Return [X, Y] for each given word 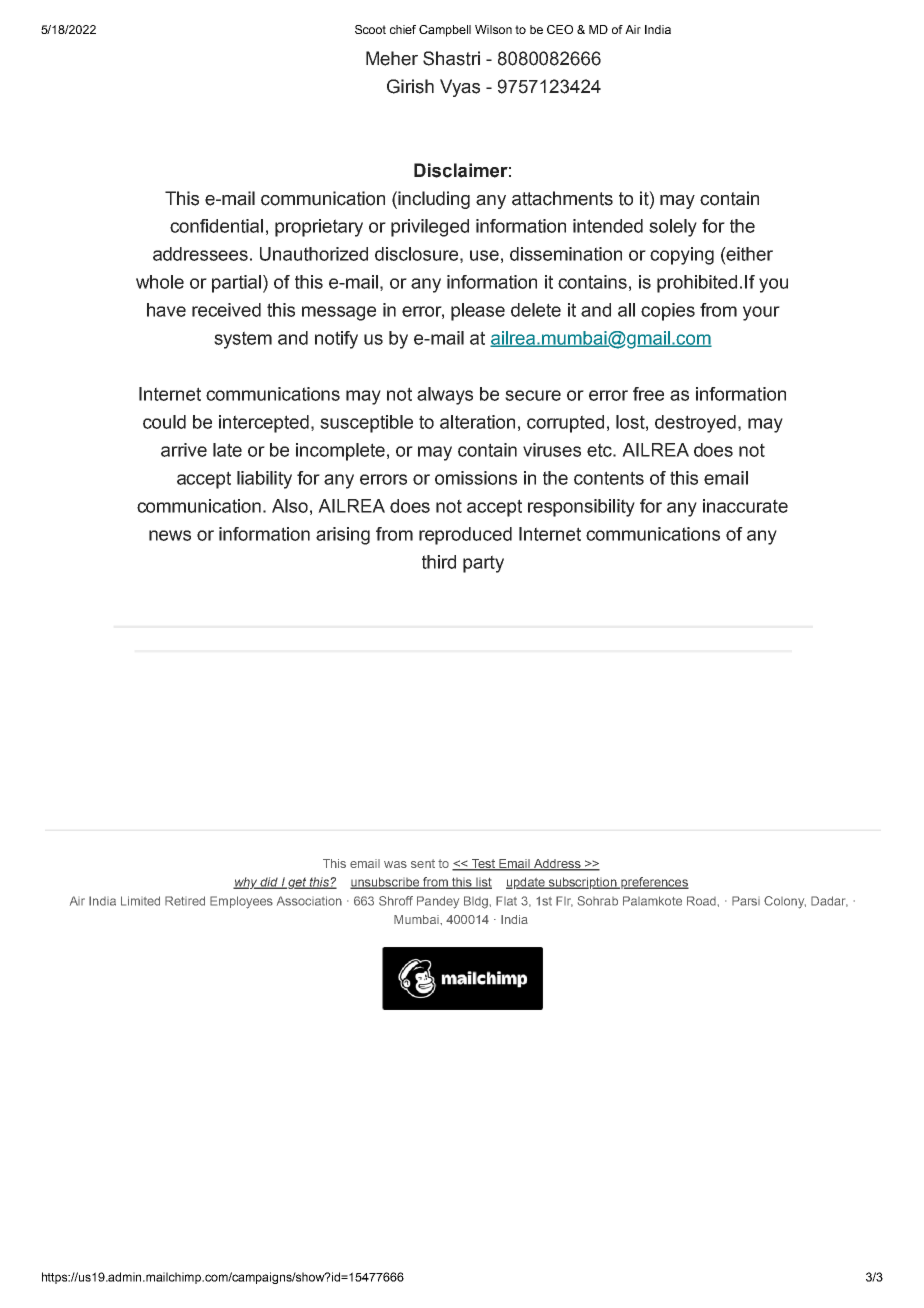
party [483, 564]
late [227, 450]
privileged [430, 228]
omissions [476, 478]
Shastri [451, 58]
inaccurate [745, 506]
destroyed [695, 424]
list [483, 883]
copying [682, 256]
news [170, 535]
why [246, 883]
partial [236, 284]
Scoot [370, 29]
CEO [560, 29]
